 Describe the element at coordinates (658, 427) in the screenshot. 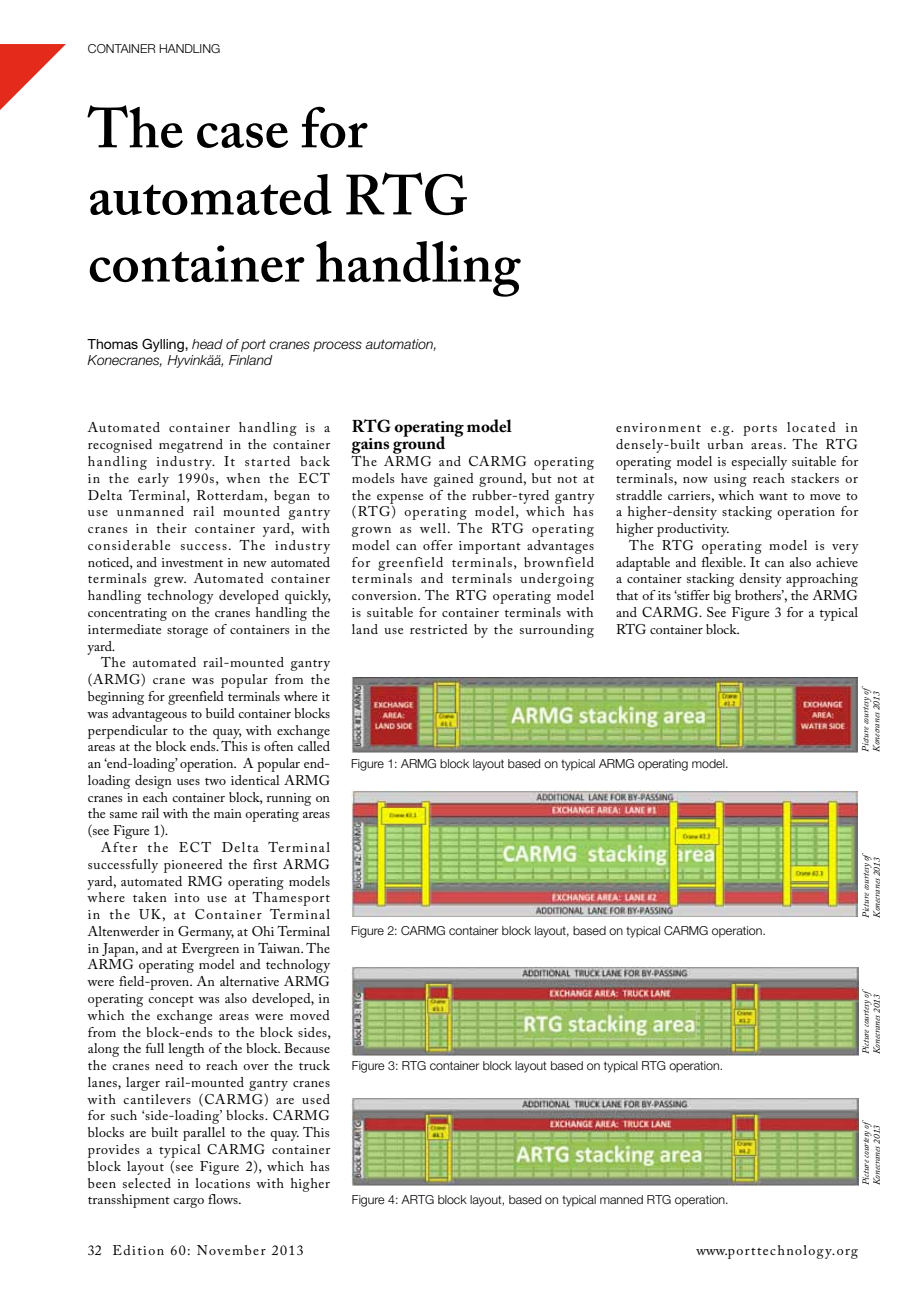

I see `environment` at that location.
